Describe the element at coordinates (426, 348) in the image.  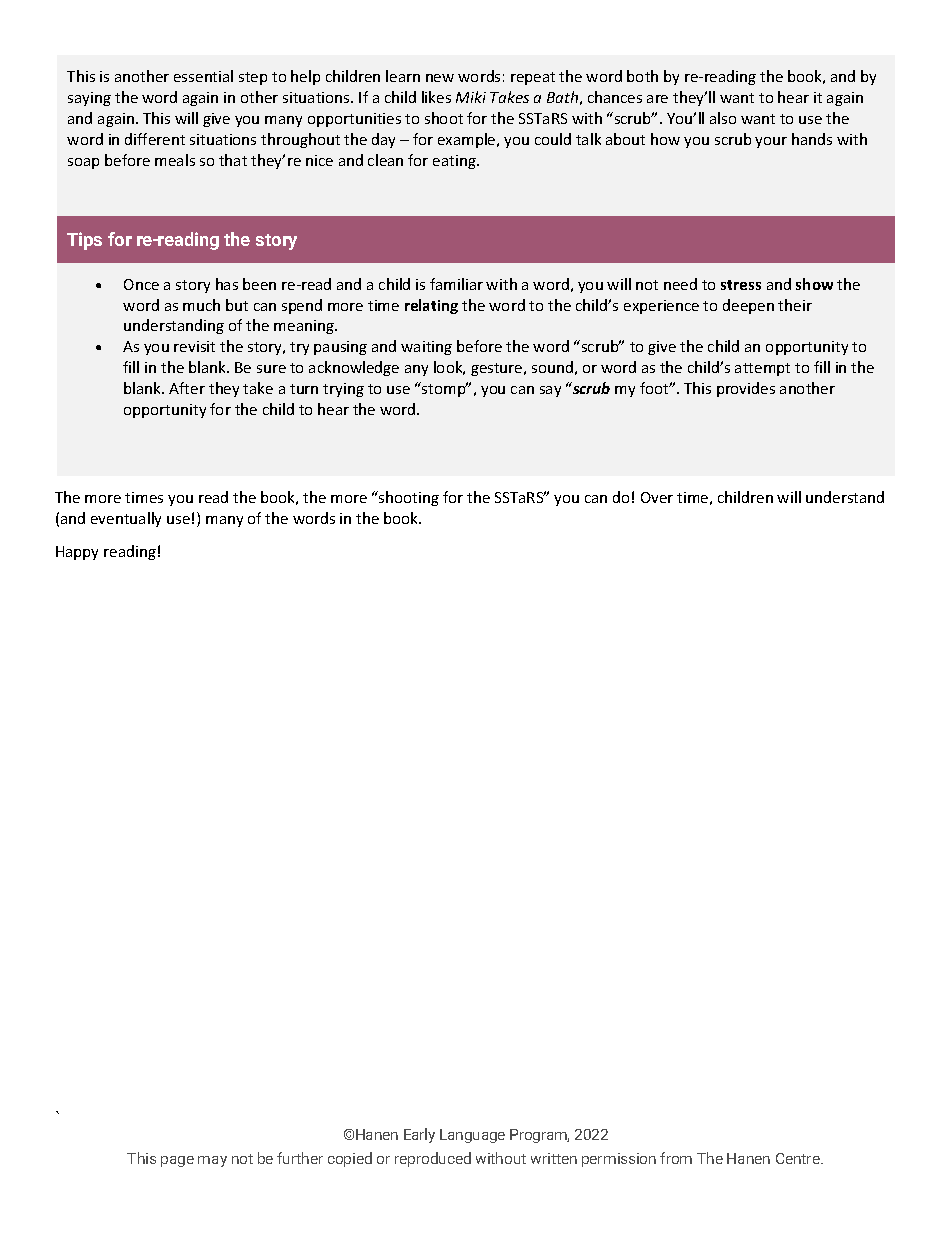
I see `waiting` at that location.
